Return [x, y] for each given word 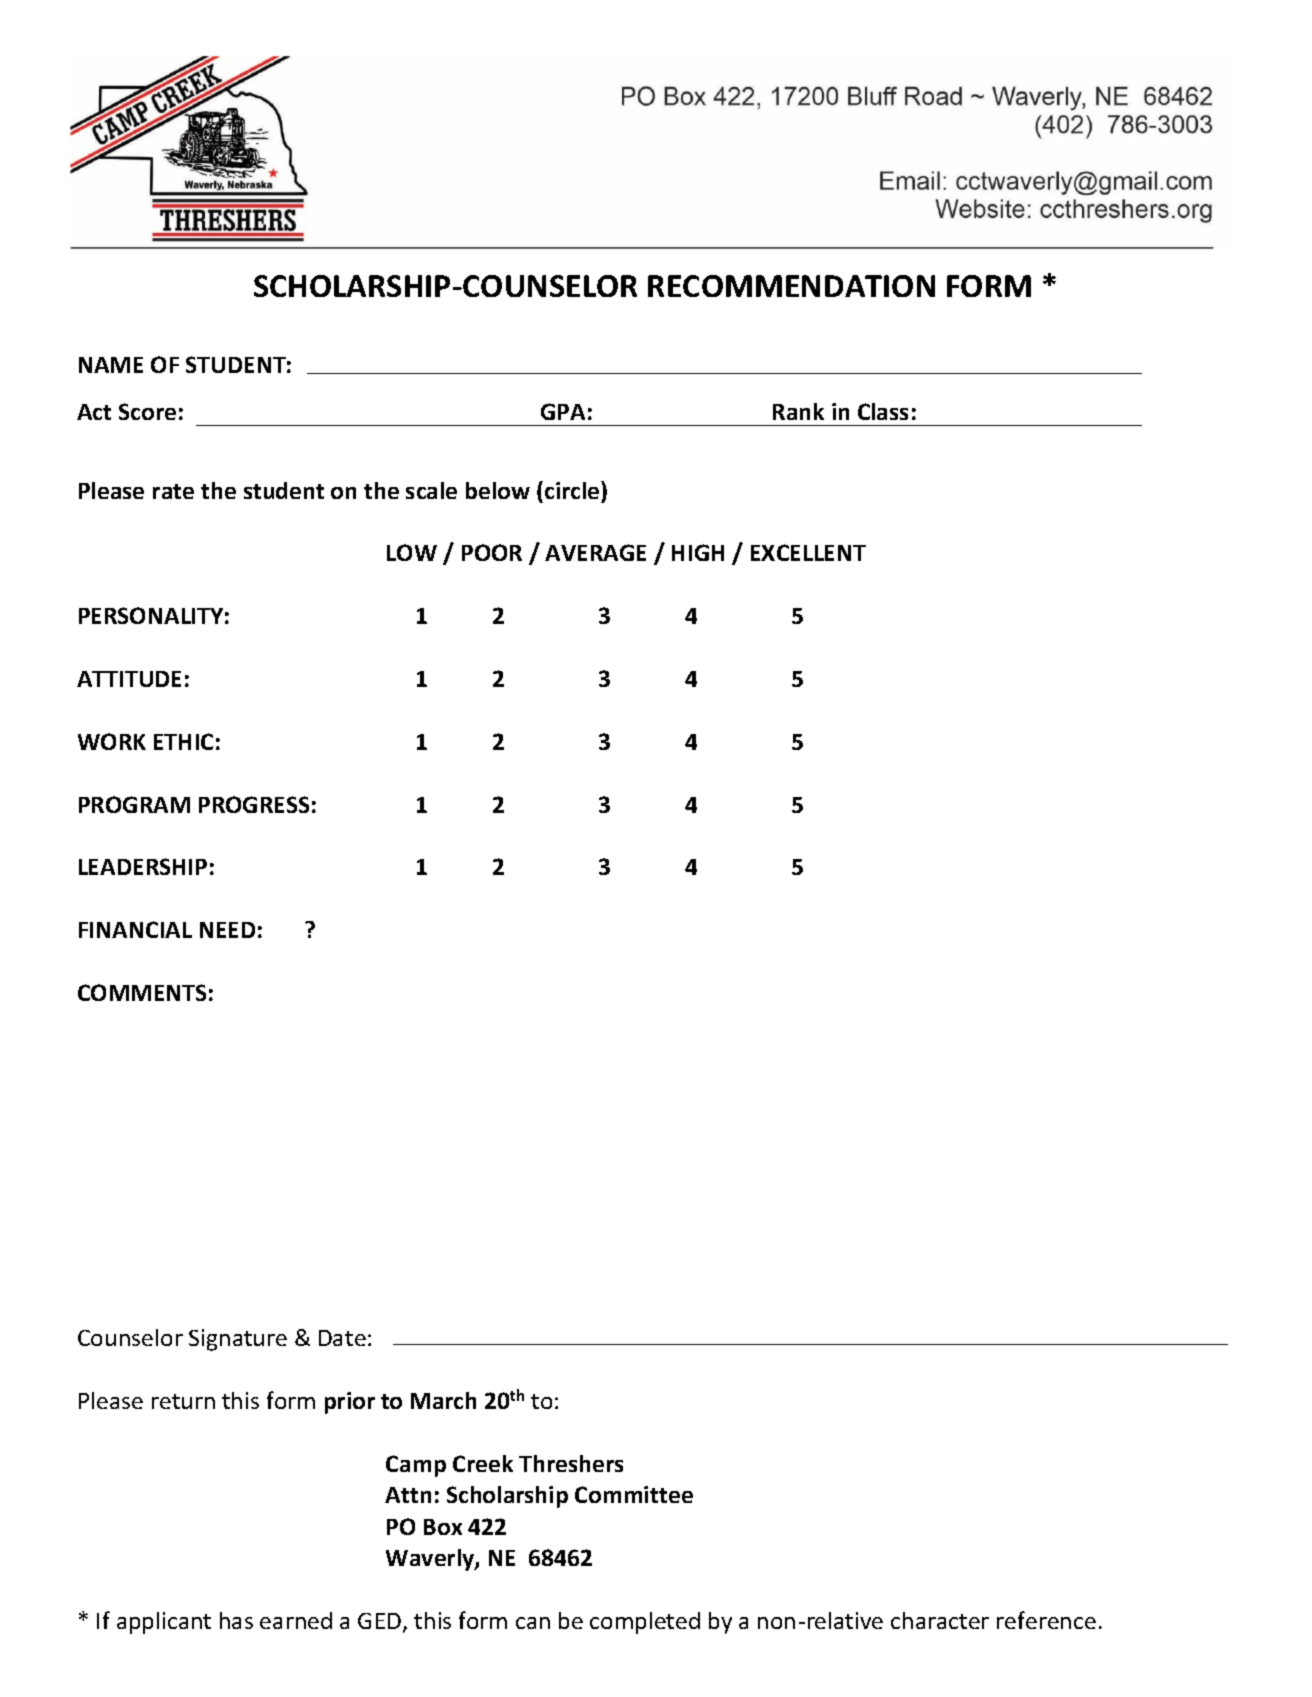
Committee [634, 1494]
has [236, 1620]
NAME [111, 365]
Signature [238, 1340]
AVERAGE [595, 552]
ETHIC [183, 741]
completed [645, 1623]
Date [342, 1338]
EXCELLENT [808, 552]
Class [883, 411]
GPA [563, 411]
